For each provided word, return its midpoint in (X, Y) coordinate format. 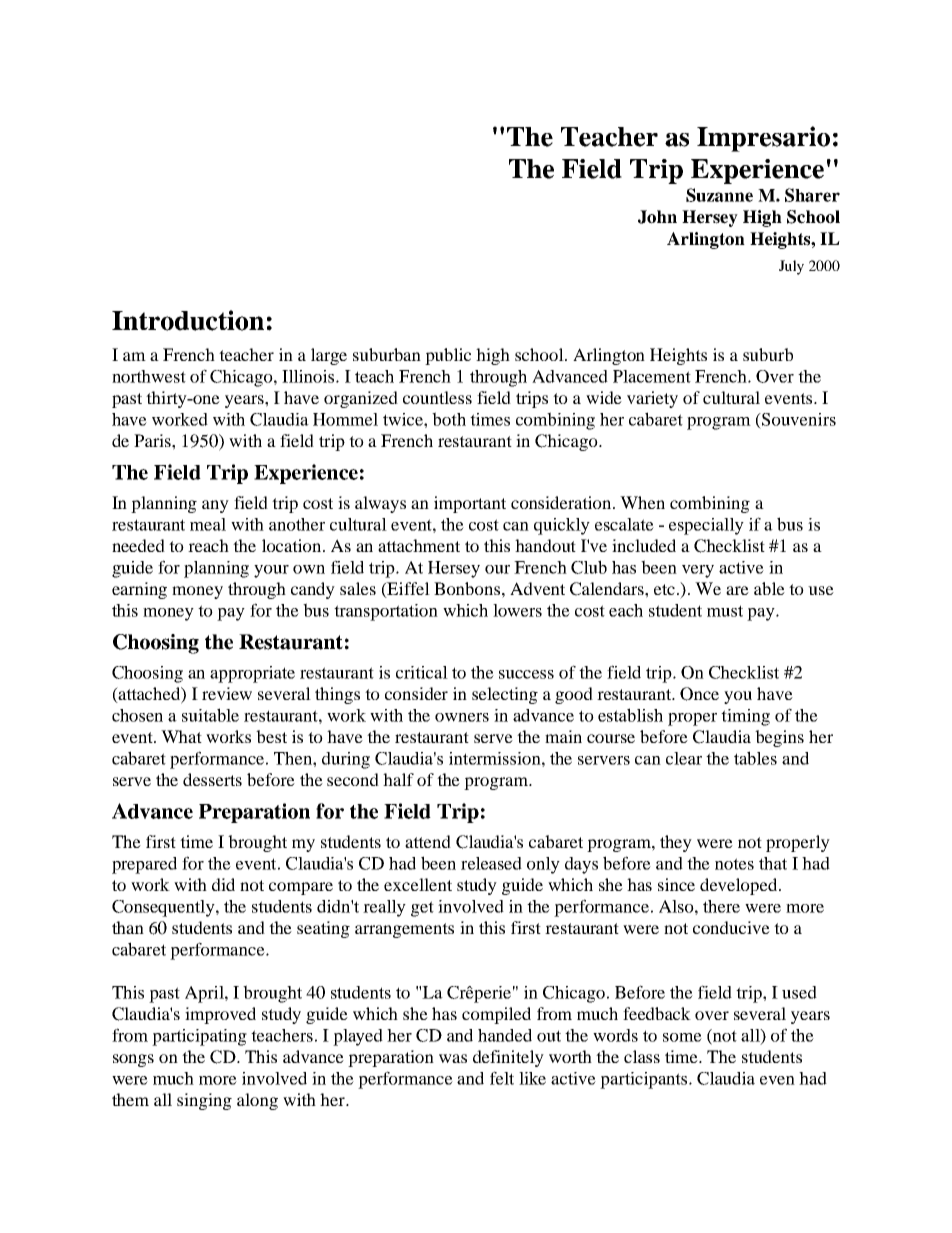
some (682, 1037)
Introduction (188, 320)
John (657, 217)
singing (204, 1101)
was (453, 1058)
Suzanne (719, 195)
